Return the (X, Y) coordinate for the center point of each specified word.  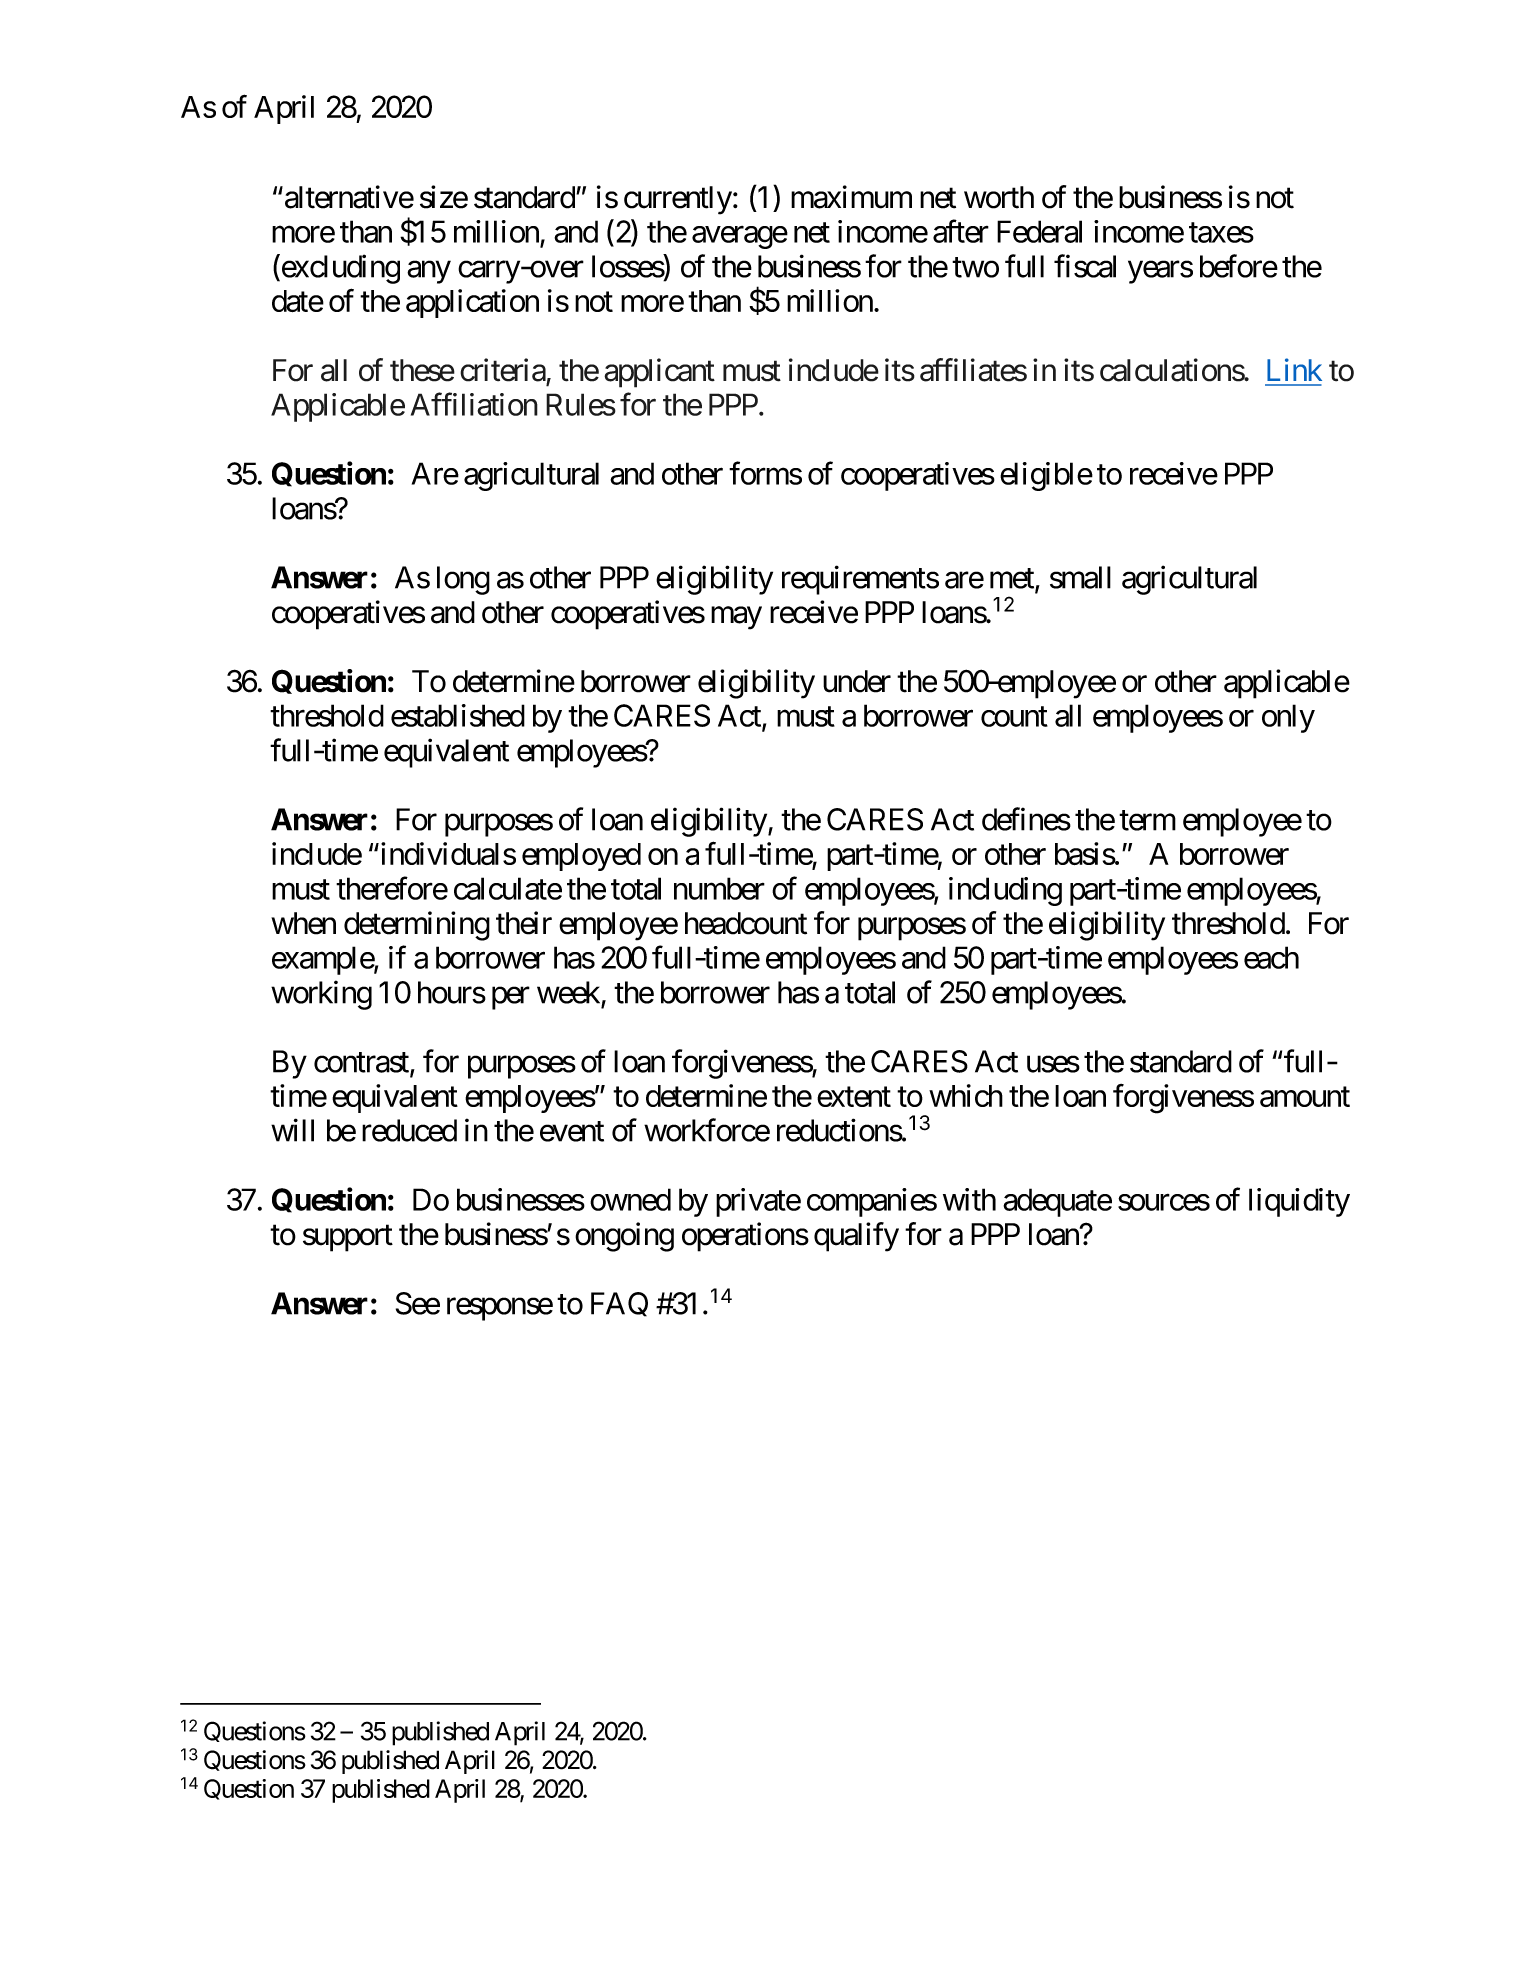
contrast (362, 1063)
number (719, 888)
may (736, 618)
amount (1305, 1097)
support (348, 1238)
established (458, 715)
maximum (851, 197)
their (524, 923)
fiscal (1085, 266)
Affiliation (474, 404)
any (429, 272)
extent (854, 1097)
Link (1294, 369)
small (1080, 577)
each (1271, 957)
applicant (659, 373)
